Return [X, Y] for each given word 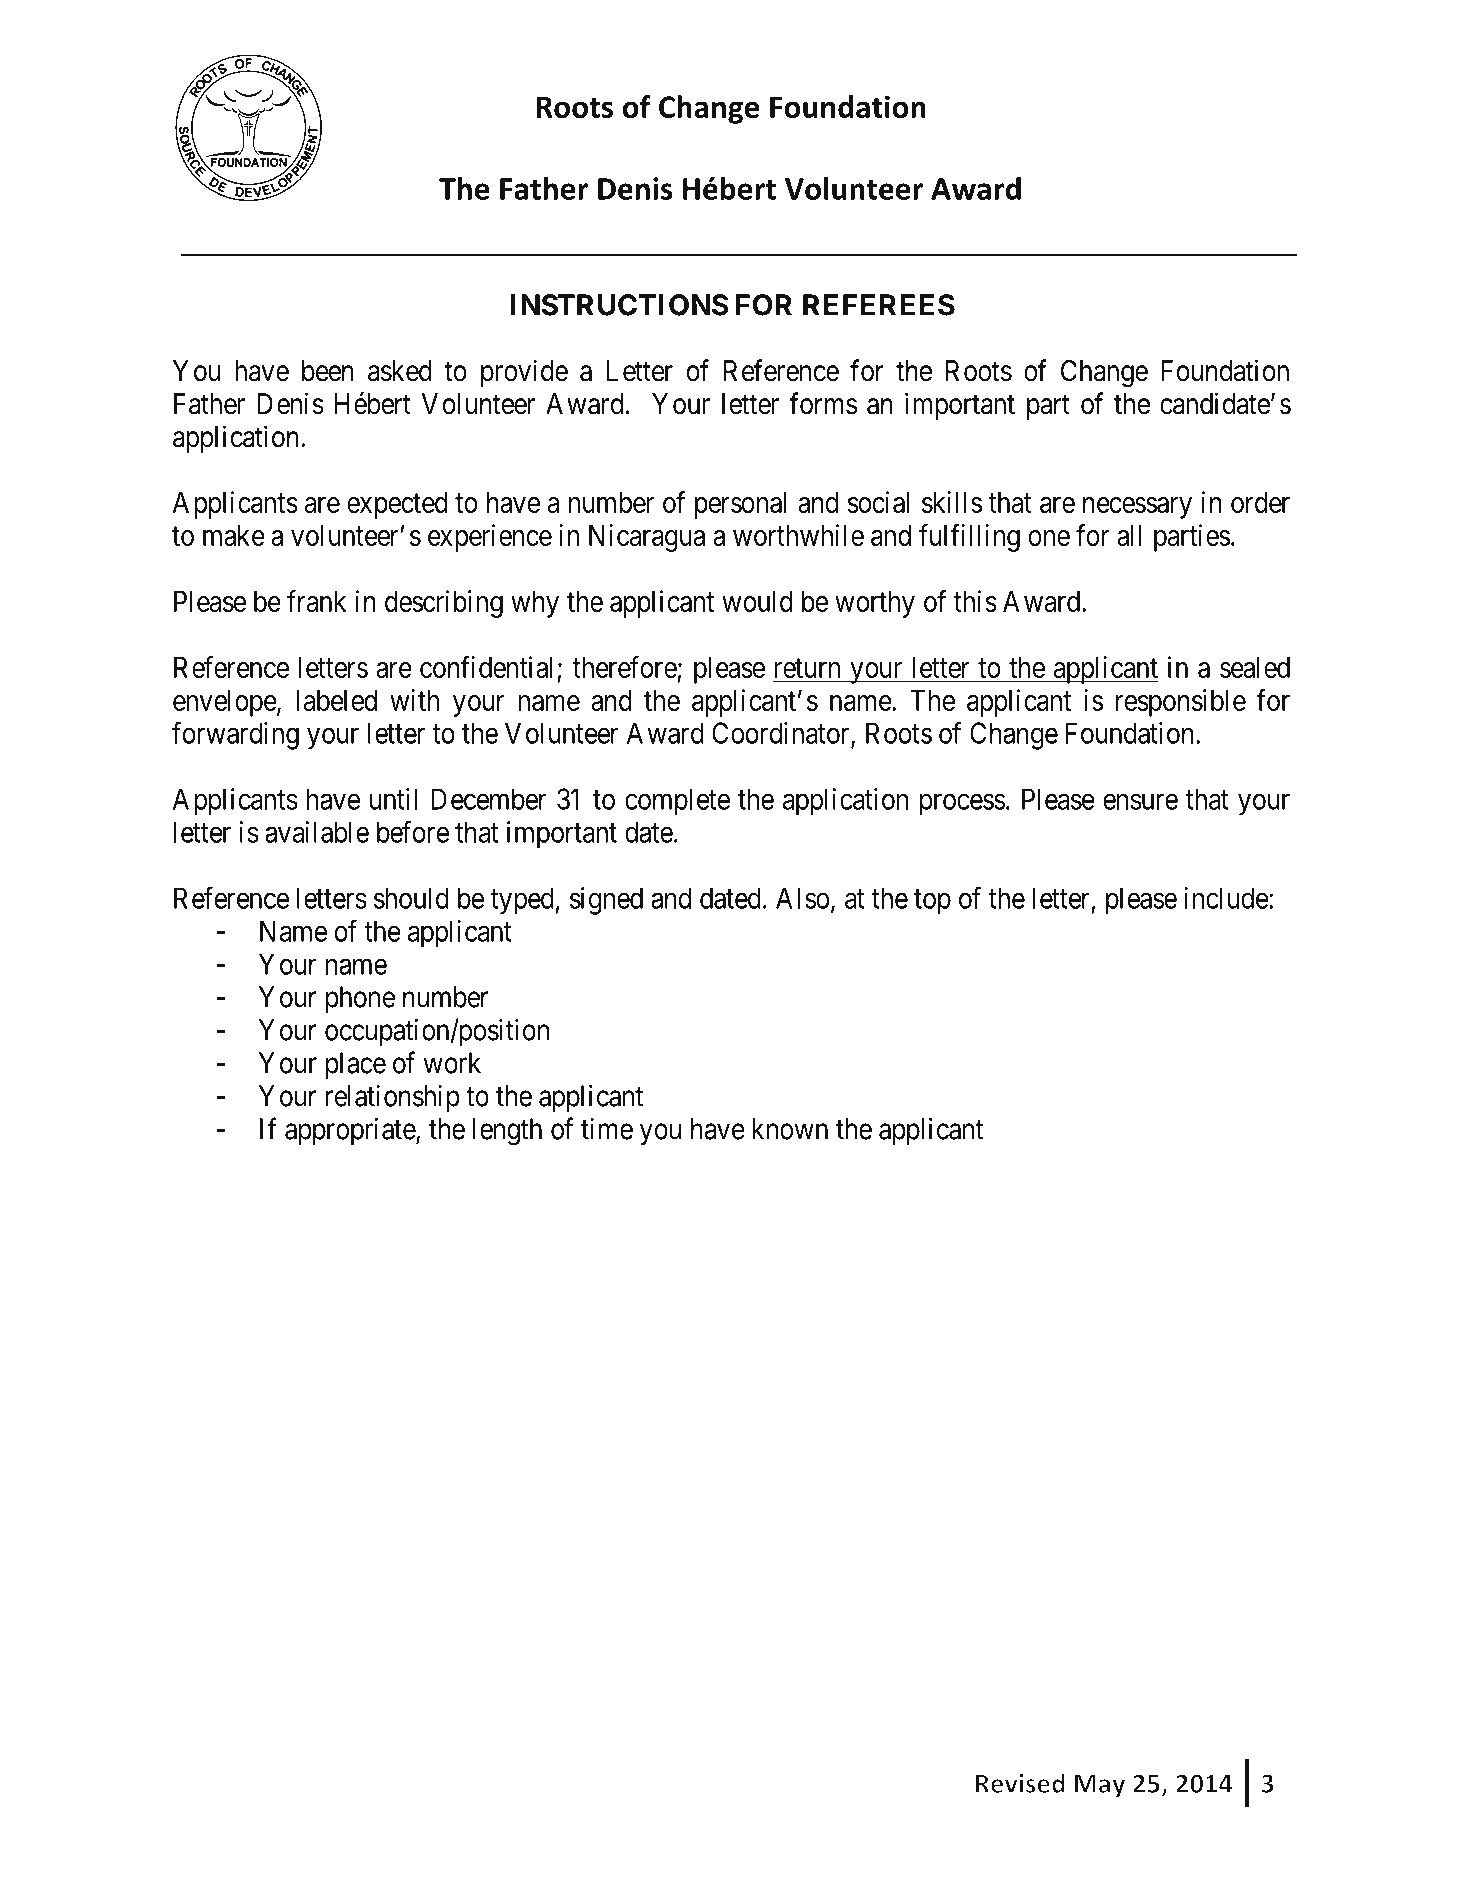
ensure [1140, 802]
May [1100, 1786]
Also [802, 898]
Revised [1020, 1783]
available [317, 832]
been [328, 371]
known [790, 1129]
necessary [1137, 508]
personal [740, 505]
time [607, 1129]
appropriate [351, 1131]
